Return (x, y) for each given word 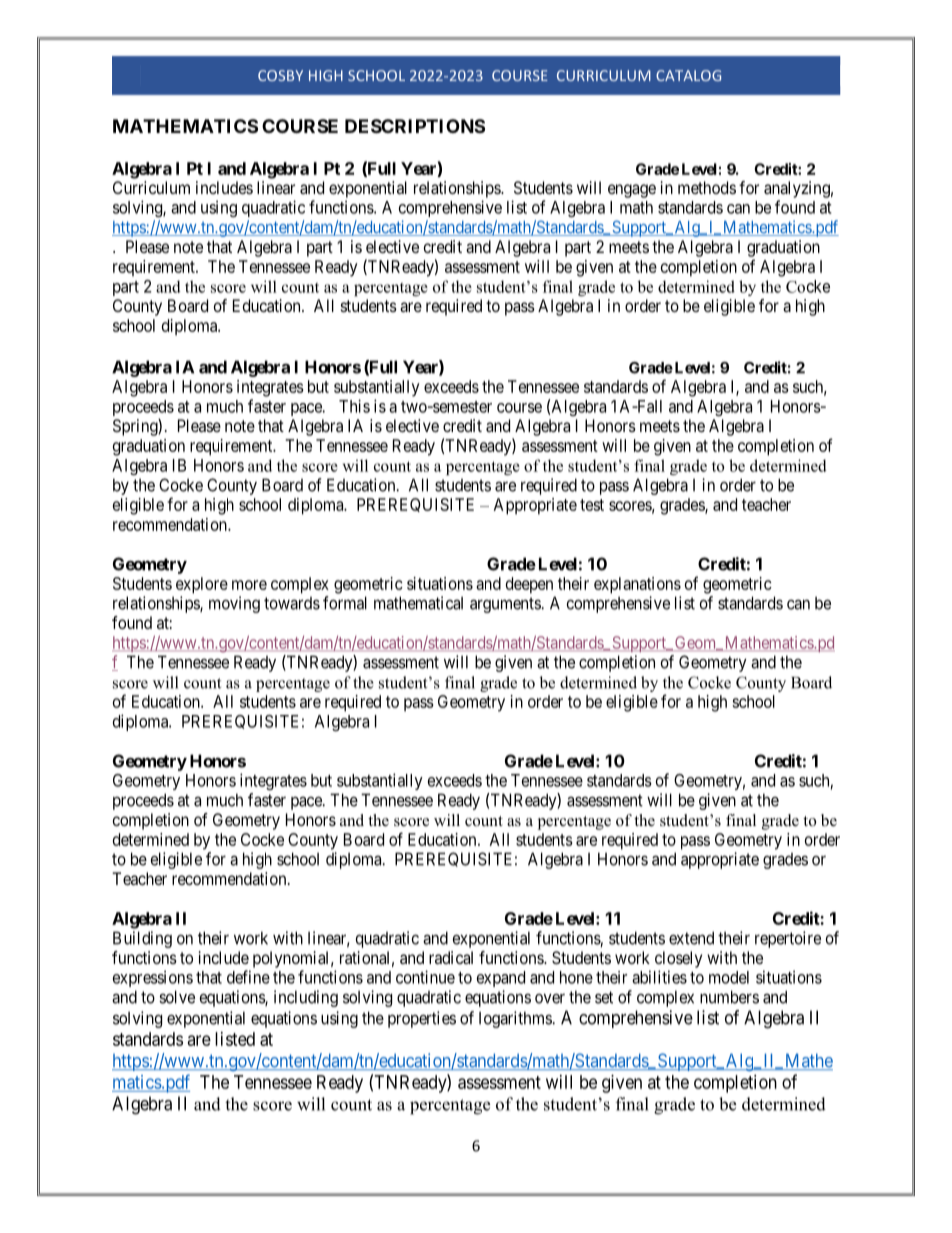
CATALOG (688, 75)
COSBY (280, 75)
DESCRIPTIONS (415, 126)
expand (501, 979)
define (248, 977)
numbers (729, 997)
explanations (637, 585)
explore (202, 585)
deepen (529, 585)
